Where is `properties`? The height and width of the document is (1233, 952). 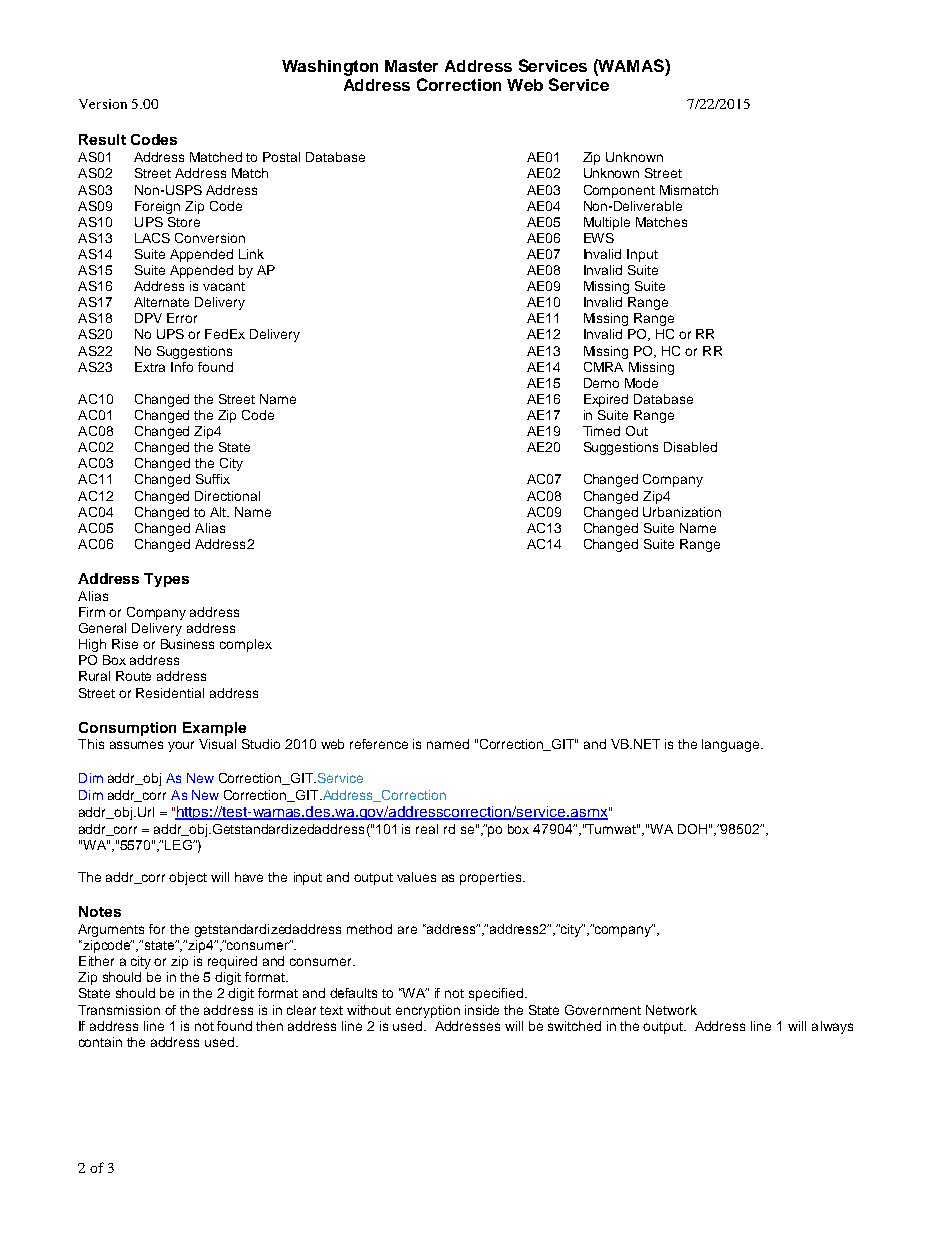 properties is located at coordinates (492, 878).
